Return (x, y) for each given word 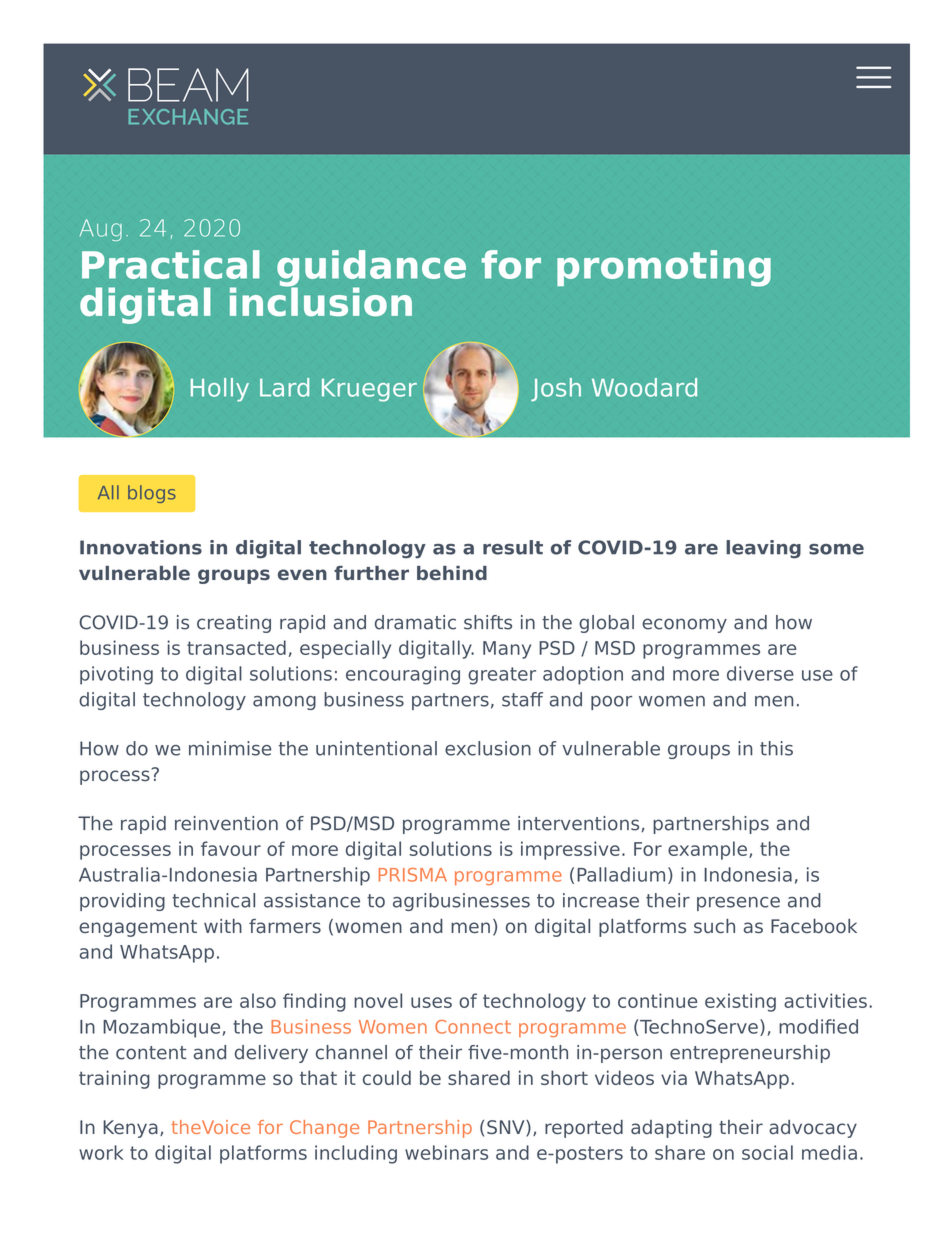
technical (213, 900)
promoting (664, 268)
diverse (760, 673)
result (513, 547)
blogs (152, 494)
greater (502, 676)
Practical (171, 264)
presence (738, 904)
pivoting (116, 675)
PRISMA (413, 875)
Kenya (130, 1129)
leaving (763, 549)
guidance (371, 269)
